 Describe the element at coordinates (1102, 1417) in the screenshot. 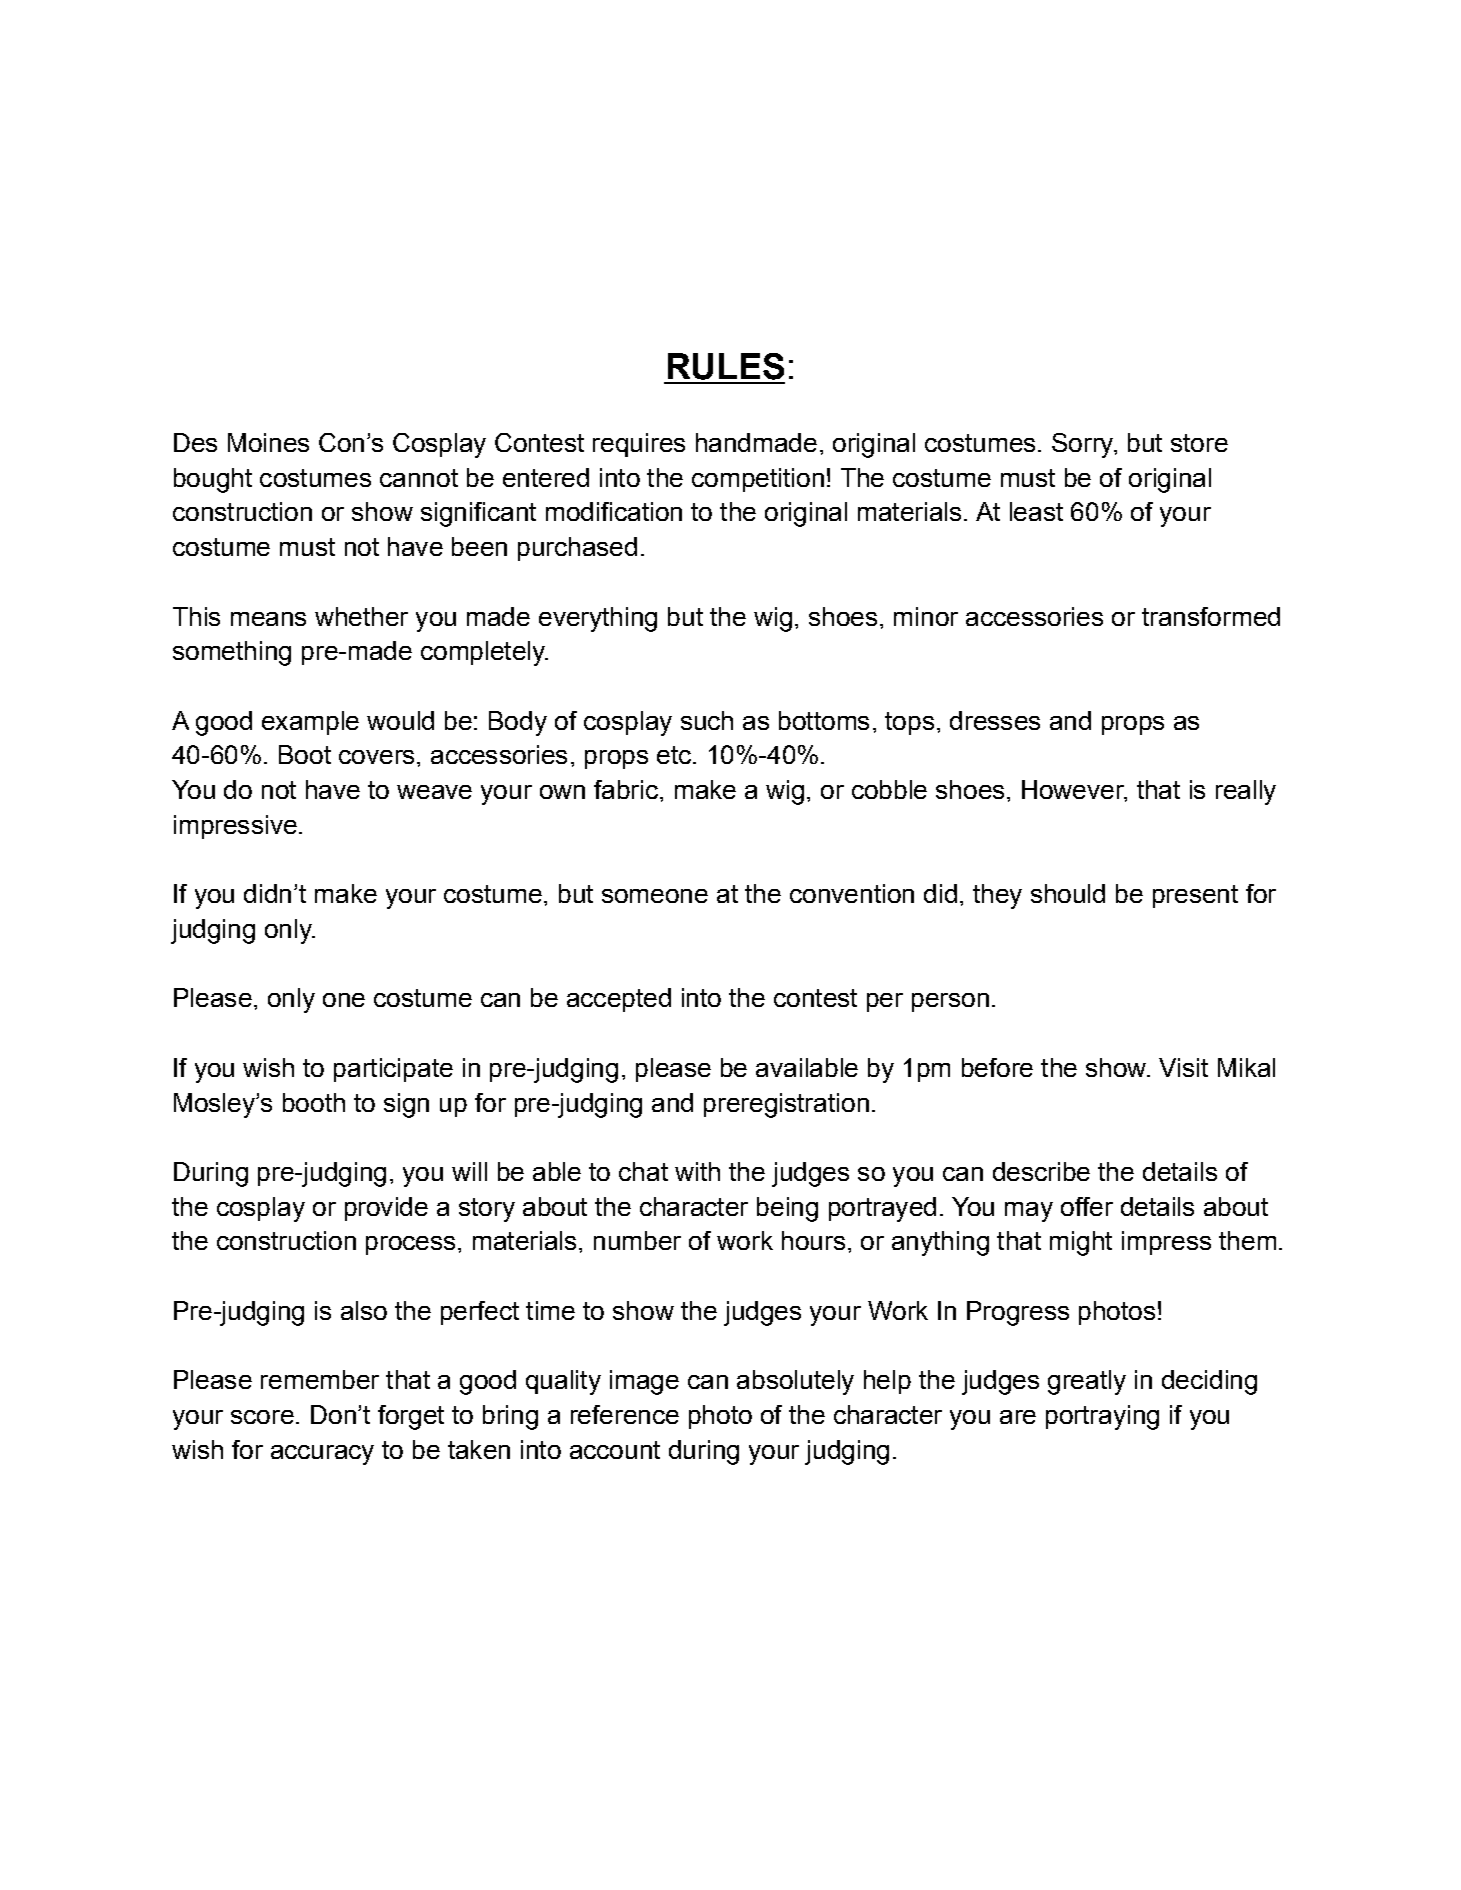

I see `portraying` at that location.
